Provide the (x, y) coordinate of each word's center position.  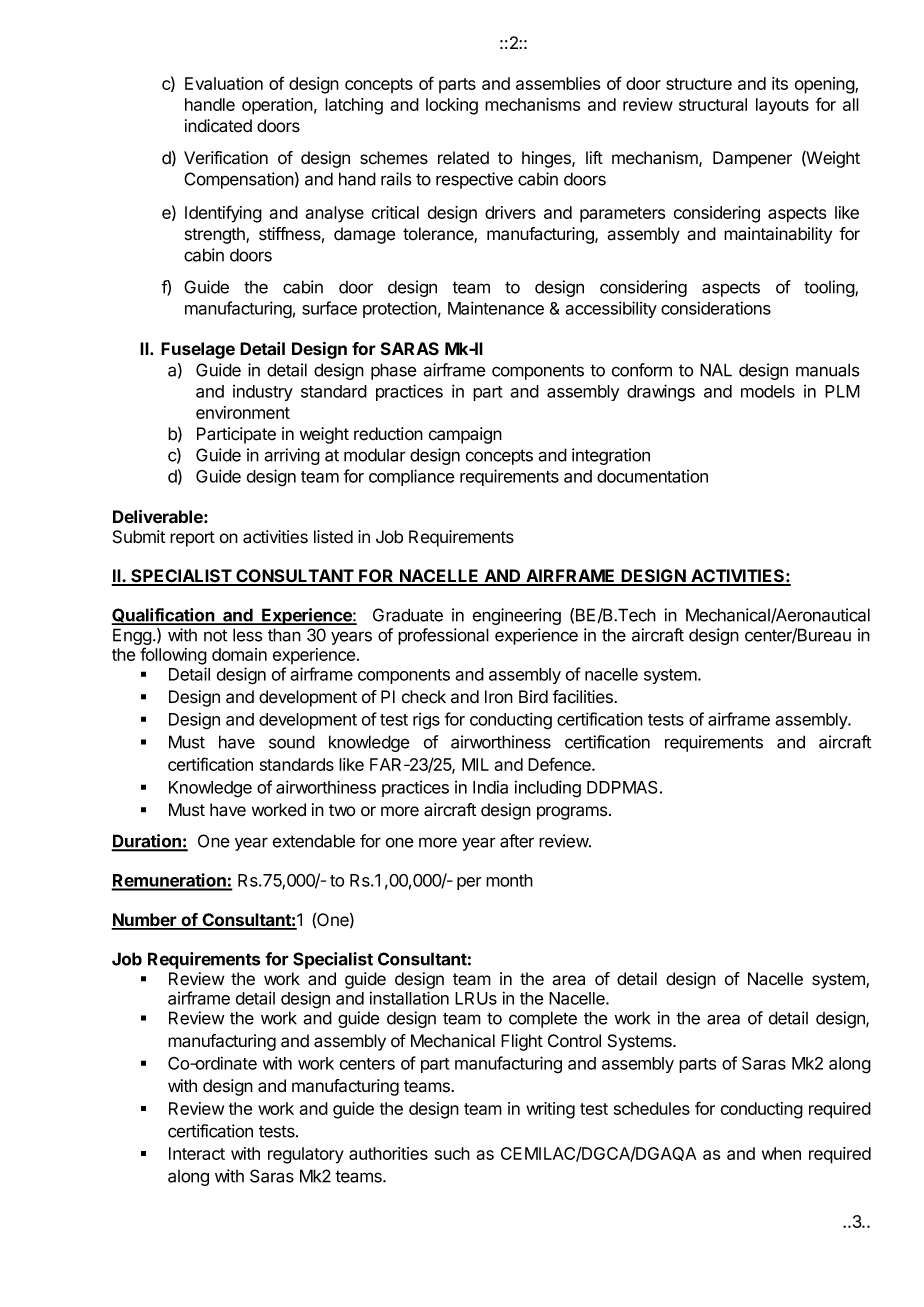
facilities (583, 697)
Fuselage (198, 350)
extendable (314, 841)
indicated (218, 126)
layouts (782, 106)
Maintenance (496, 308)
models (768, 391)
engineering (517, 616)
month (509, 880)
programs (573, 813)
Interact (197, 1153)
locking (452, 106)
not (215, 635)
